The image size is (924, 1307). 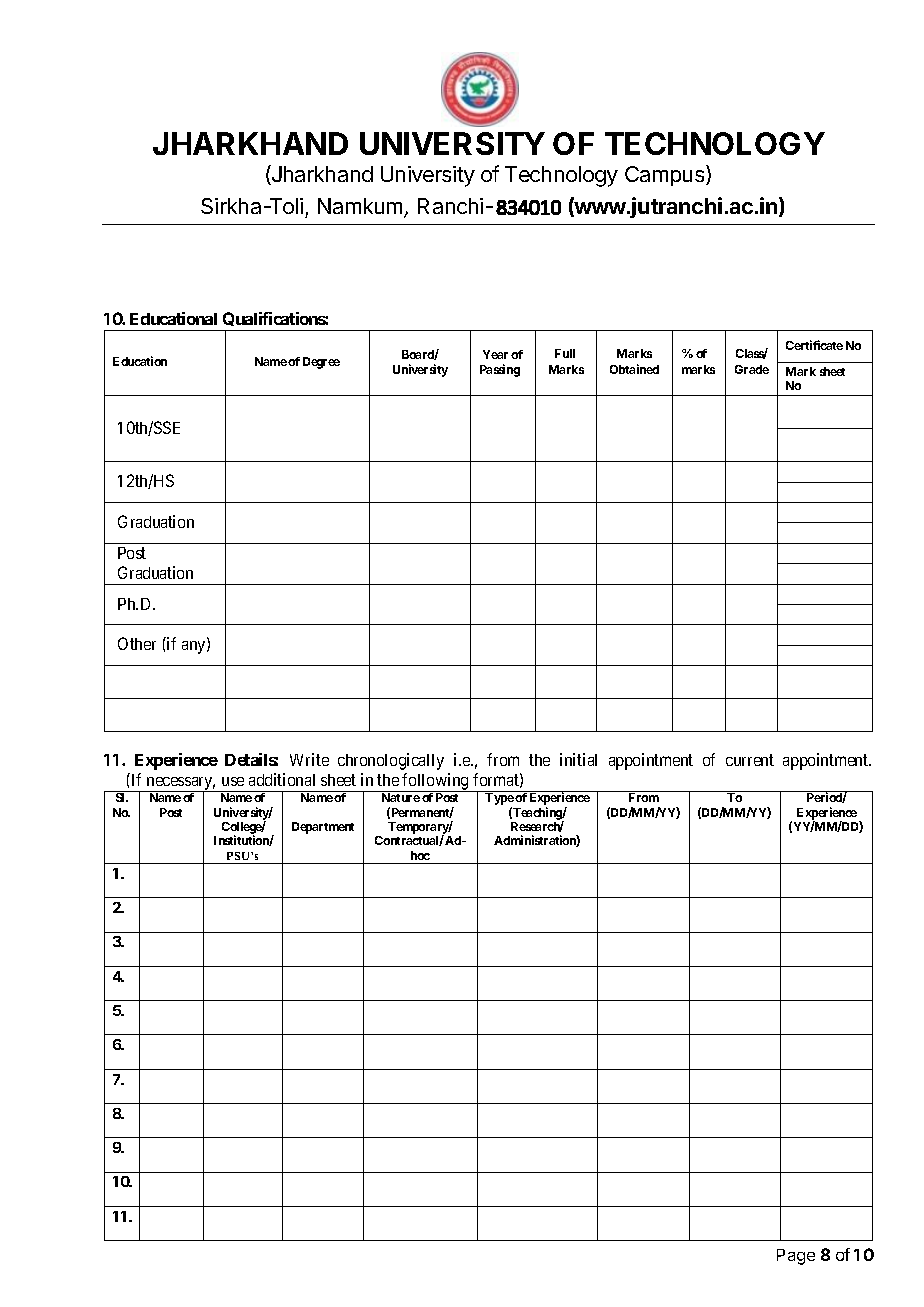 I want to click on use, so click(x=233, y=781).
